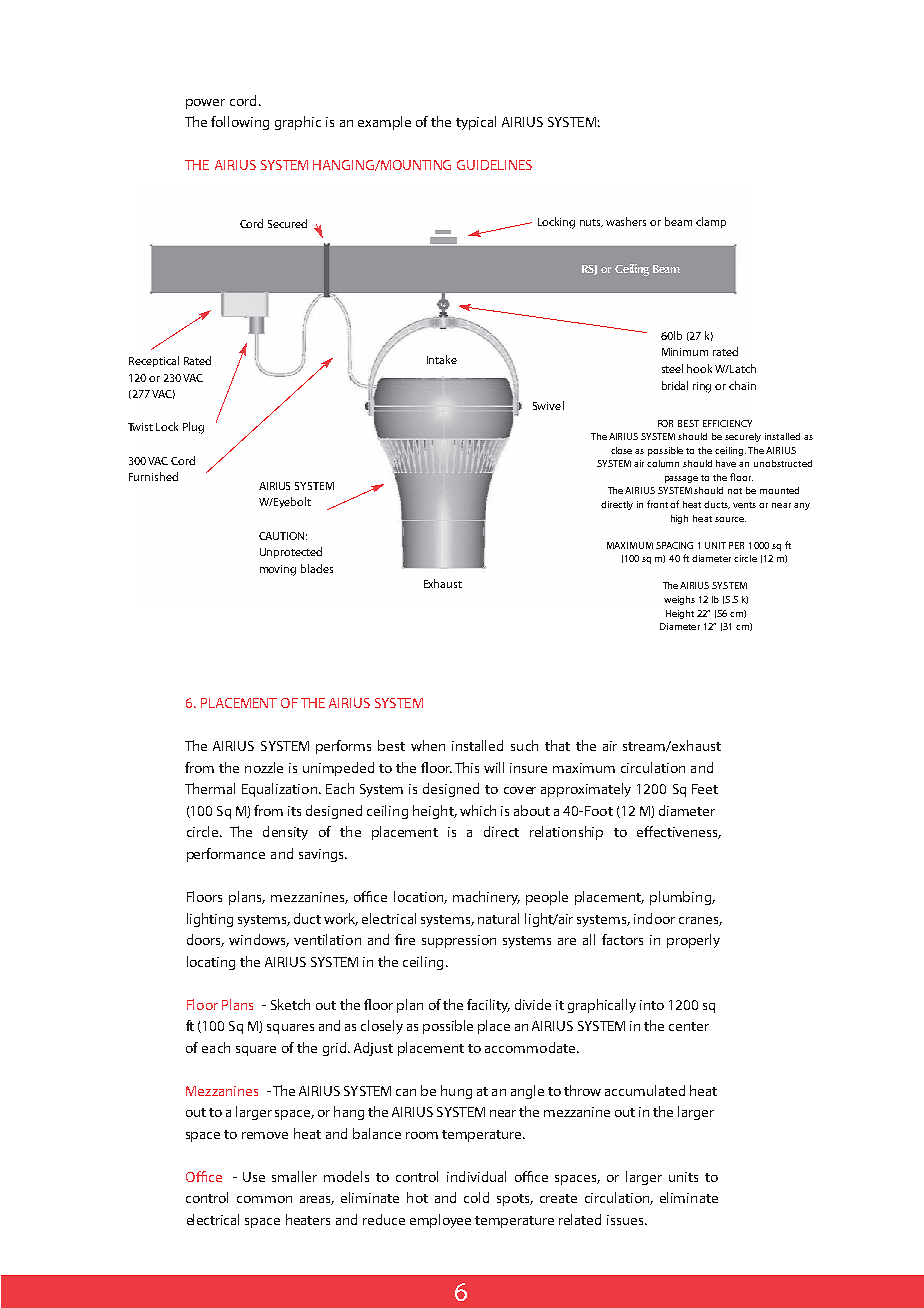 This screenshot has width=924, height=1308. What do you see at coordinates (476, 123) in the screenshot?
I see `typical` at bounding box center [476, 123].
